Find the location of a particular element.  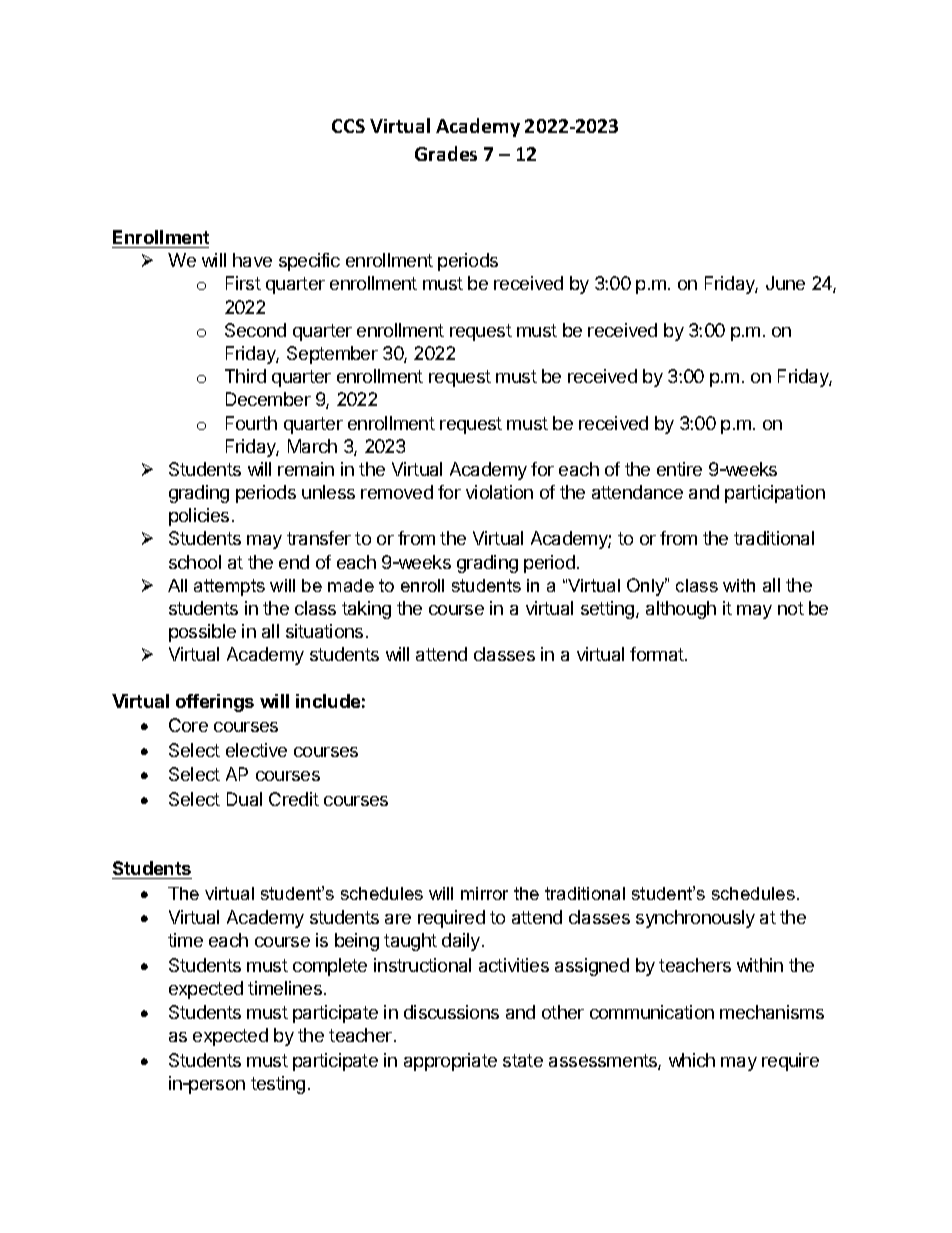

format is located at coordinates (658, 654).
